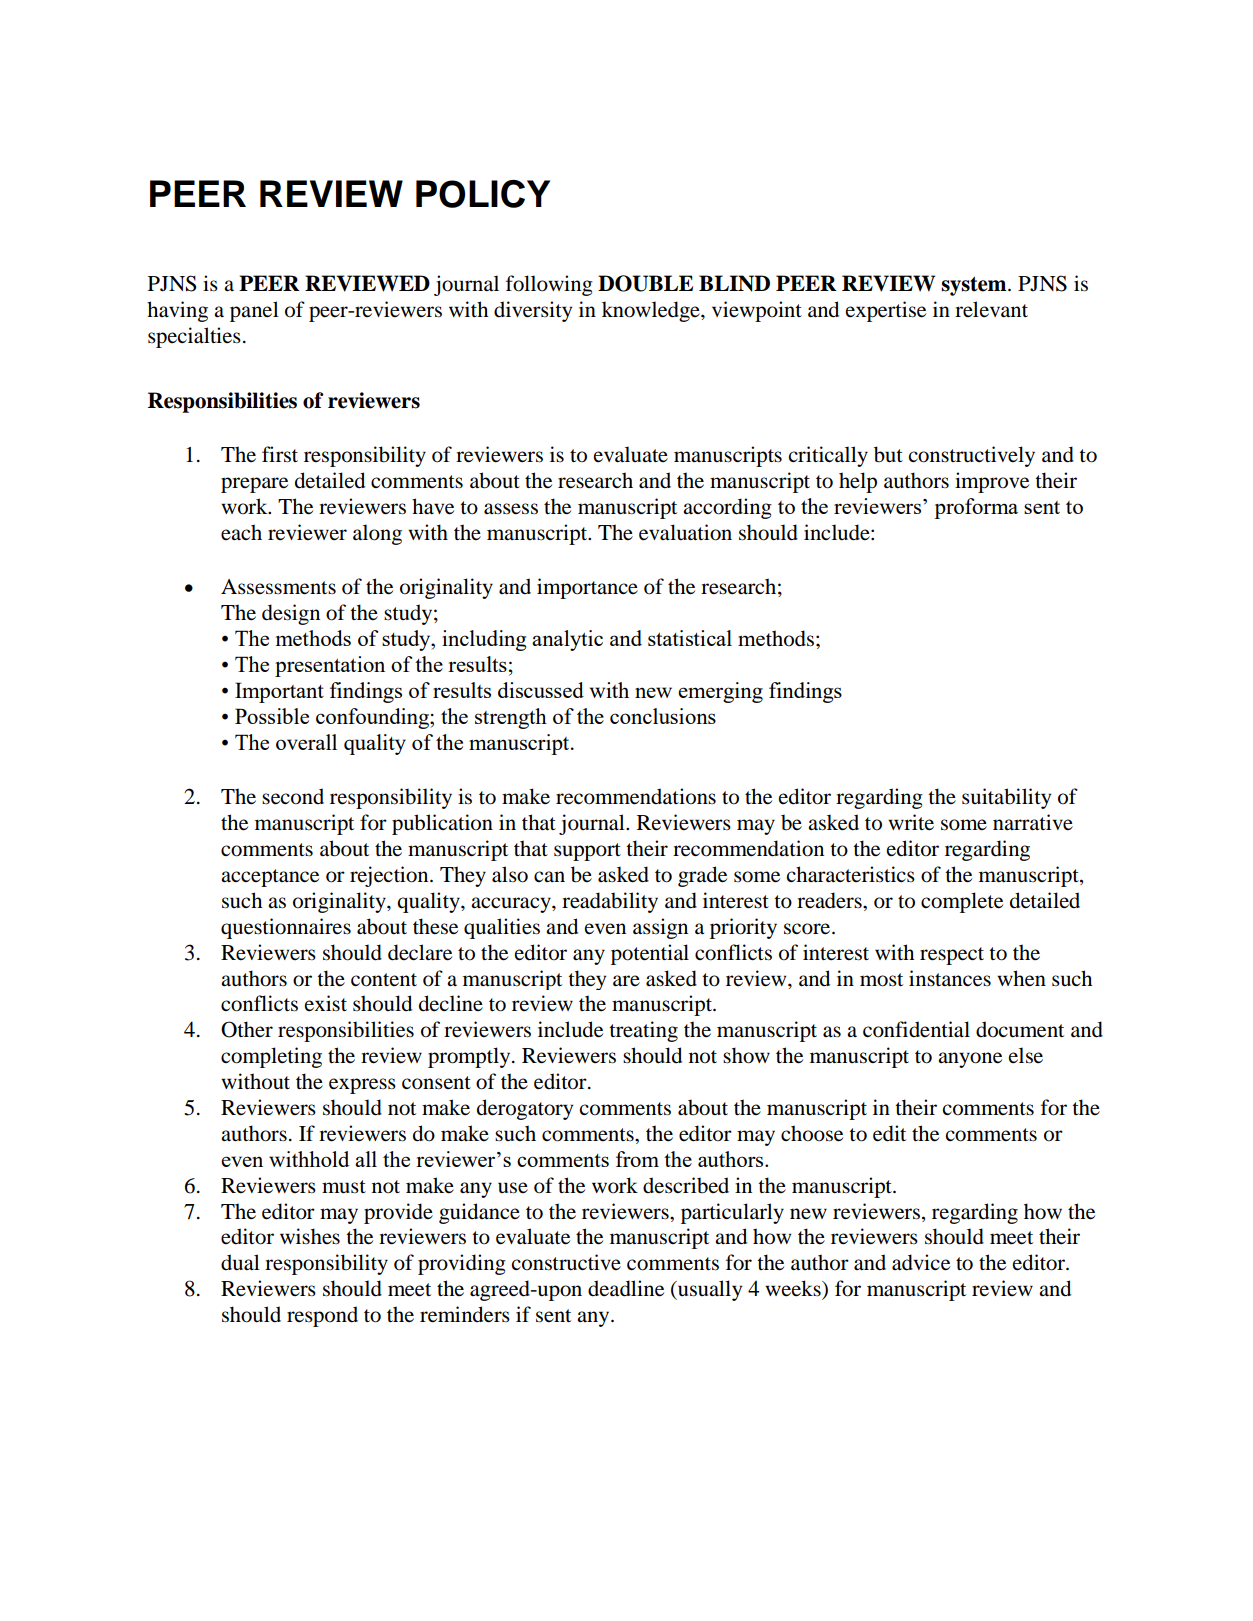  Describe the element at coordinates (240, 1262) in the image. I see `dual` at that location.
